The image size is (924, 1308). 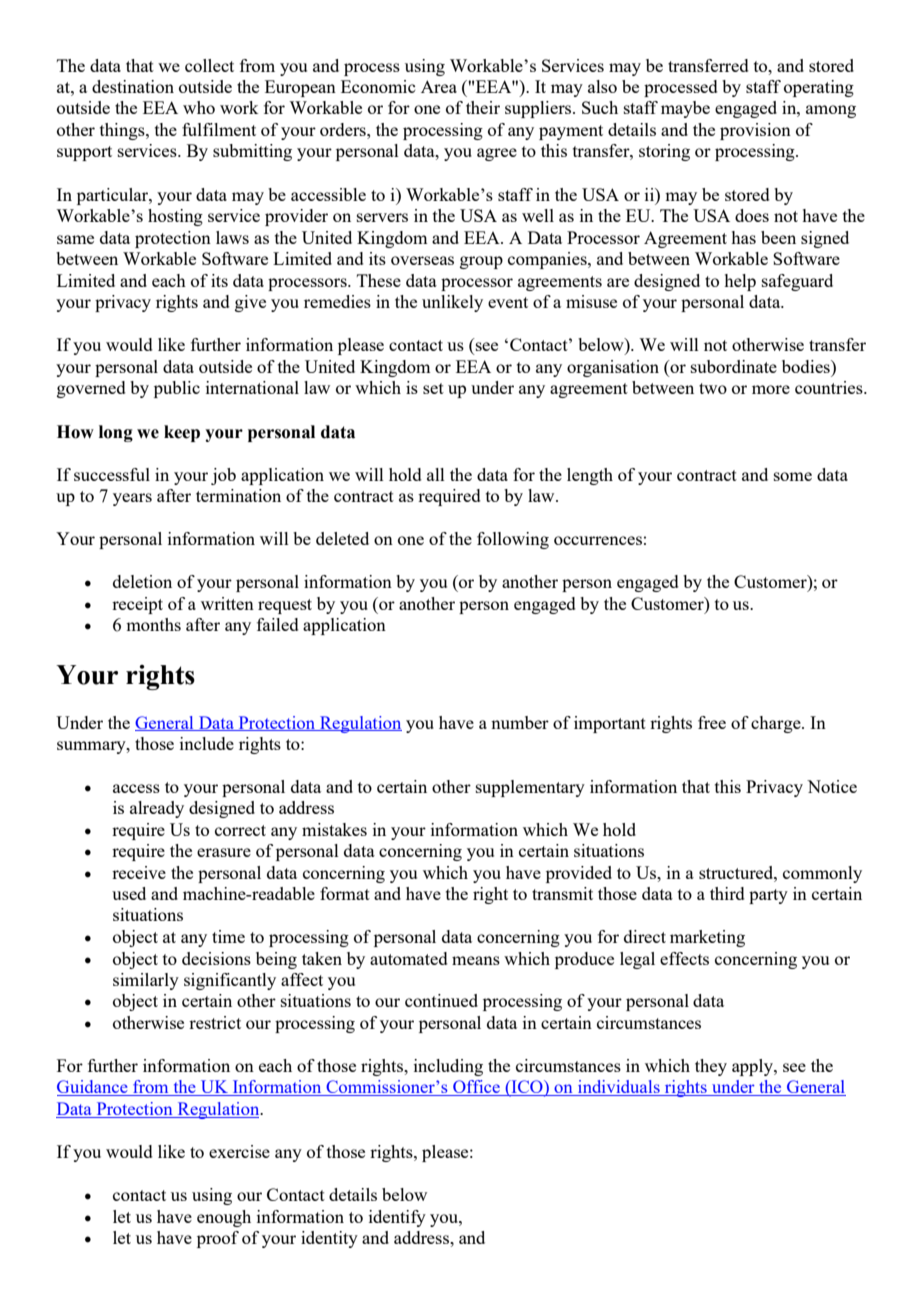 What do you see at coordinates (513, 540) in the screenshot?
I see `following` at bounding box center [513, 540].
